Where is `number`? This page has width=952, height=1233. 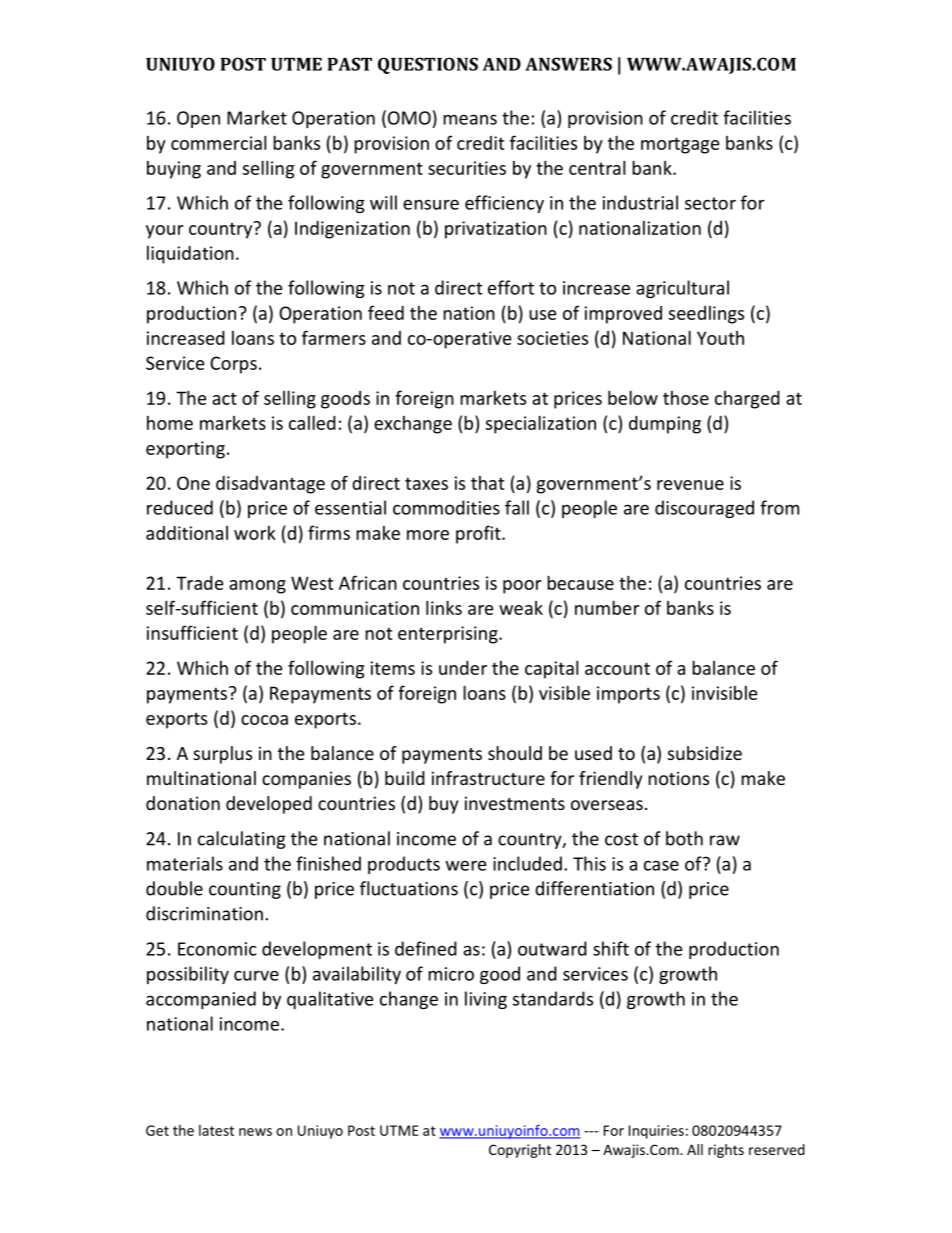
number is located at coordinates (607, 607).
